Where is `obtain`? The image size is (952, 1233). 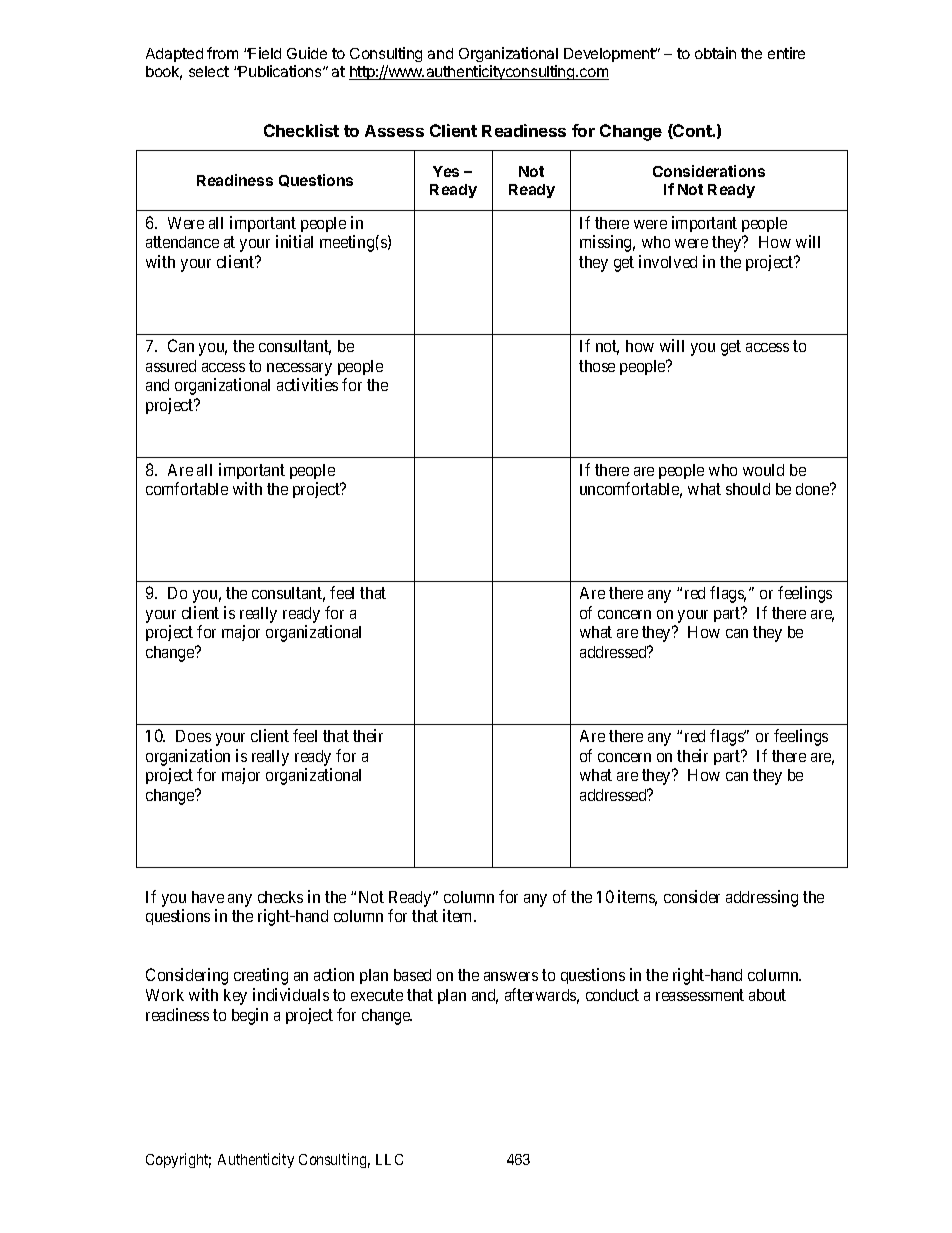
obtain is located at coordinates (715, 53).
